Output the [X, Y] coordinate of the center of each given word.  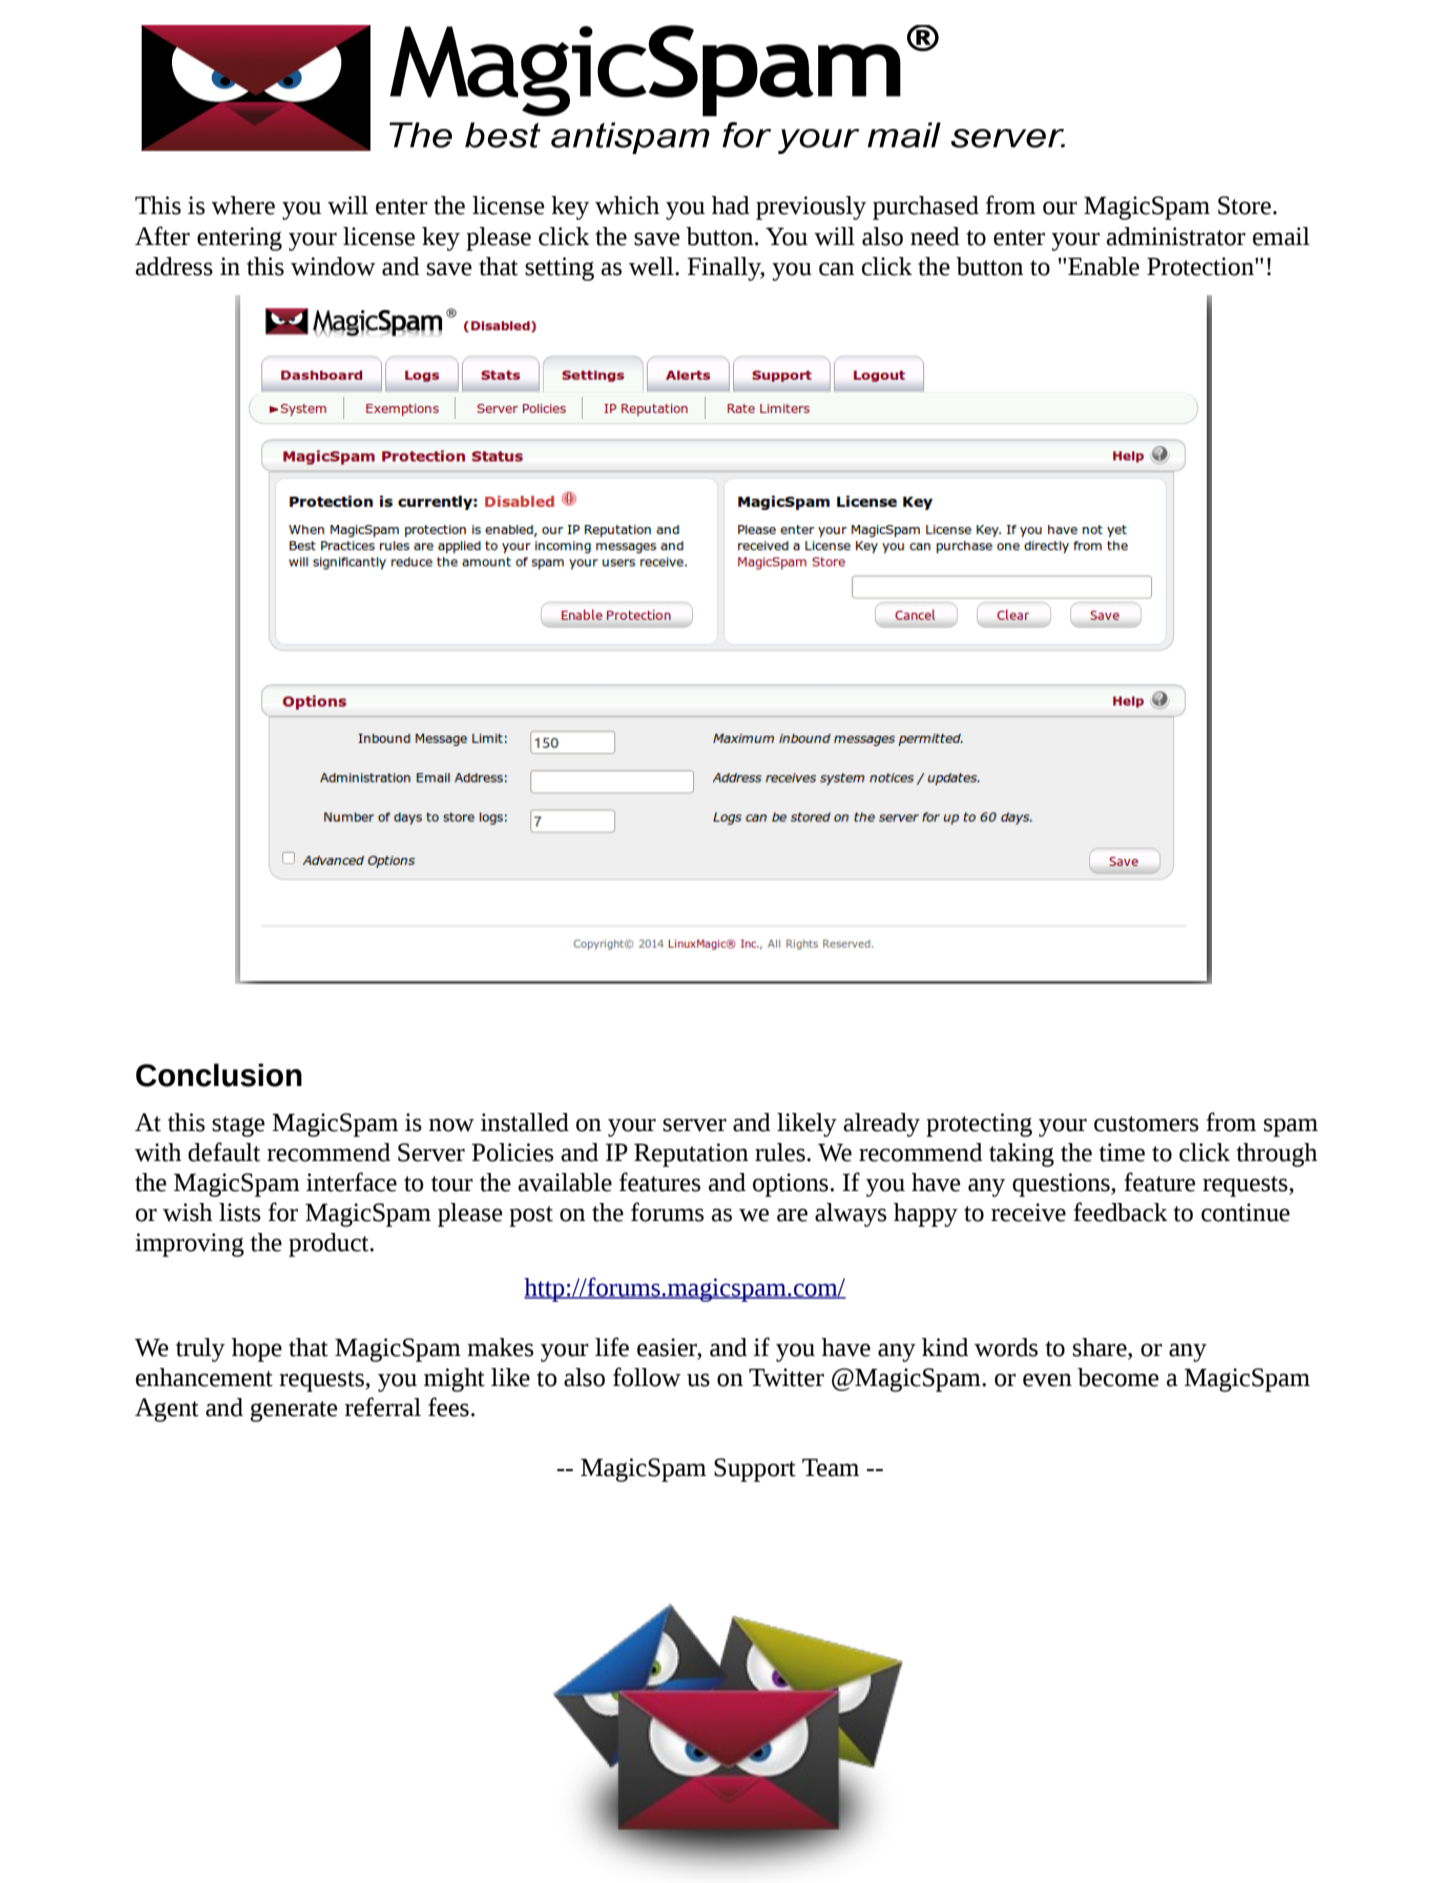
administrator [1176, 236]
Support [755, 1470]
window [333, 266]
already [882, 1125]
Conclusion [219, 1075]
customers [1146, 1124]
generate [293, 1411]
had [730, 205]
